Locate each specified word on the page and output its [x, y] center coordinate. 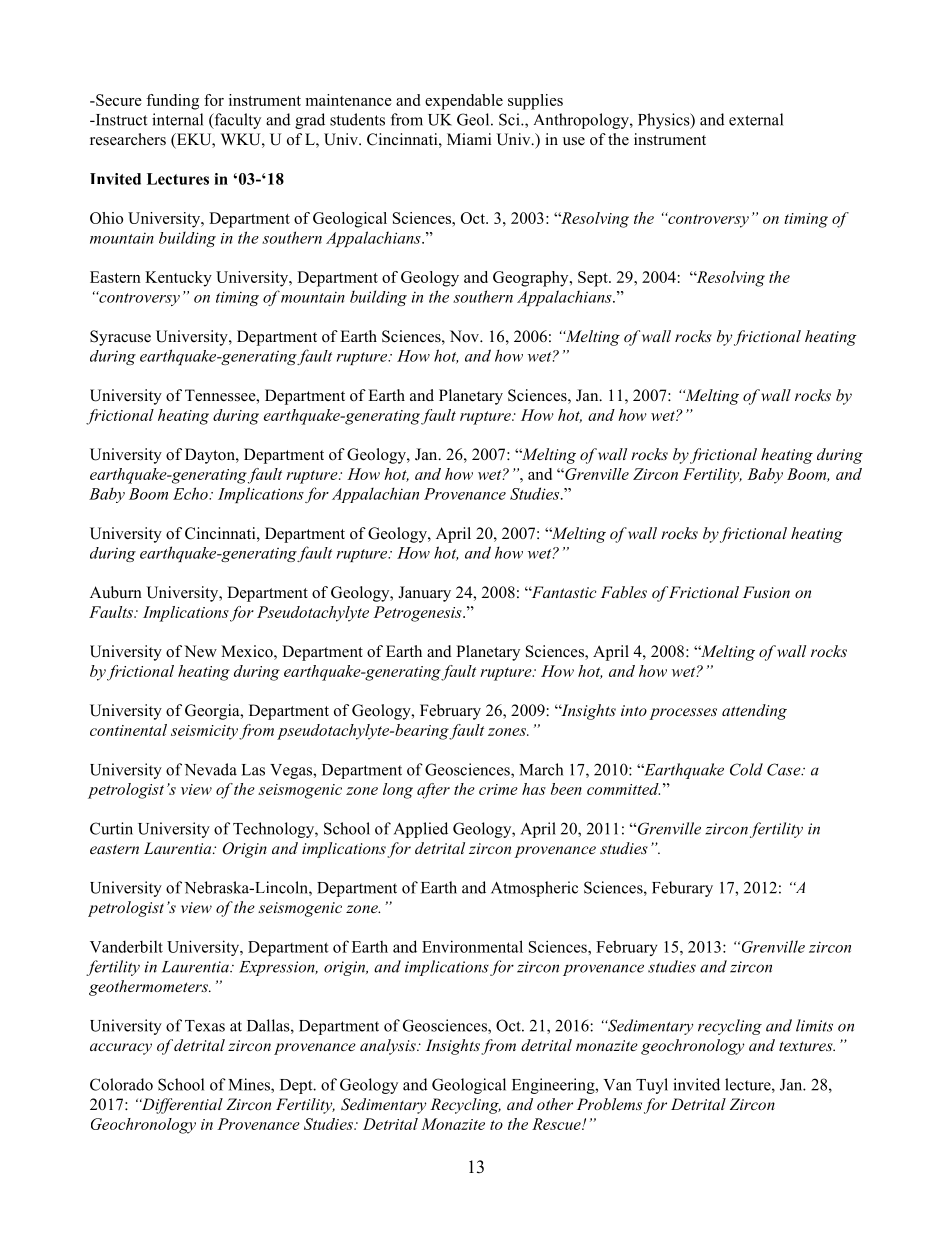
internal [177, 119]
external [756, 119]
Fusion [766, 592]
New [200, 651]
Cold [746, 769]
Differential [181, 1106]
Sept [594, 279]
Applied [421, 830]
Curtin [111, 828]
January [424, 594]
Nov [465, 336]
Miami [469, 139]
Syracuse [120, 338]
